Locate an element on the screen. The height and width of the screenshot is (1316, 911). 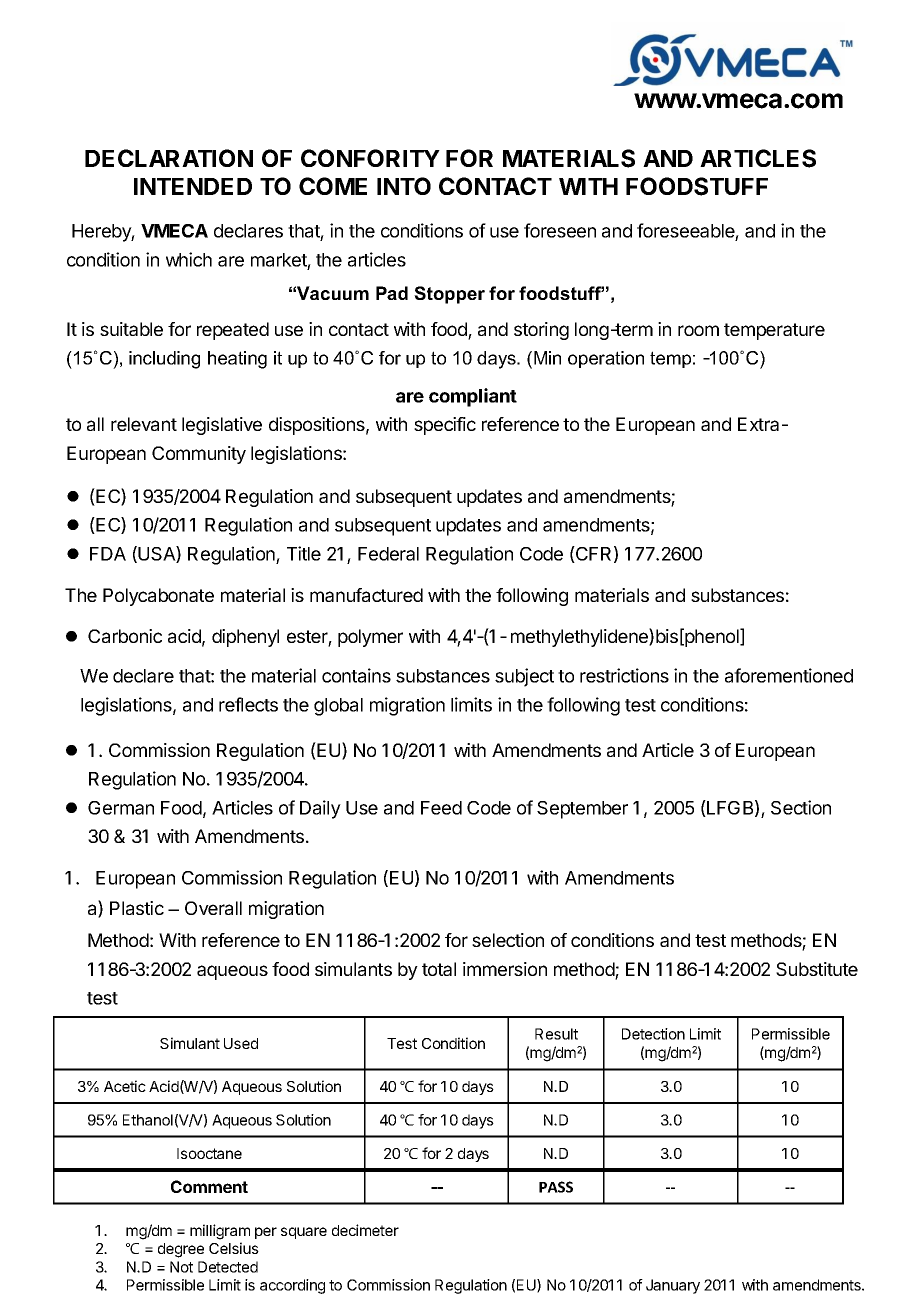
INTENDED is located at coordinates (193, 186).
